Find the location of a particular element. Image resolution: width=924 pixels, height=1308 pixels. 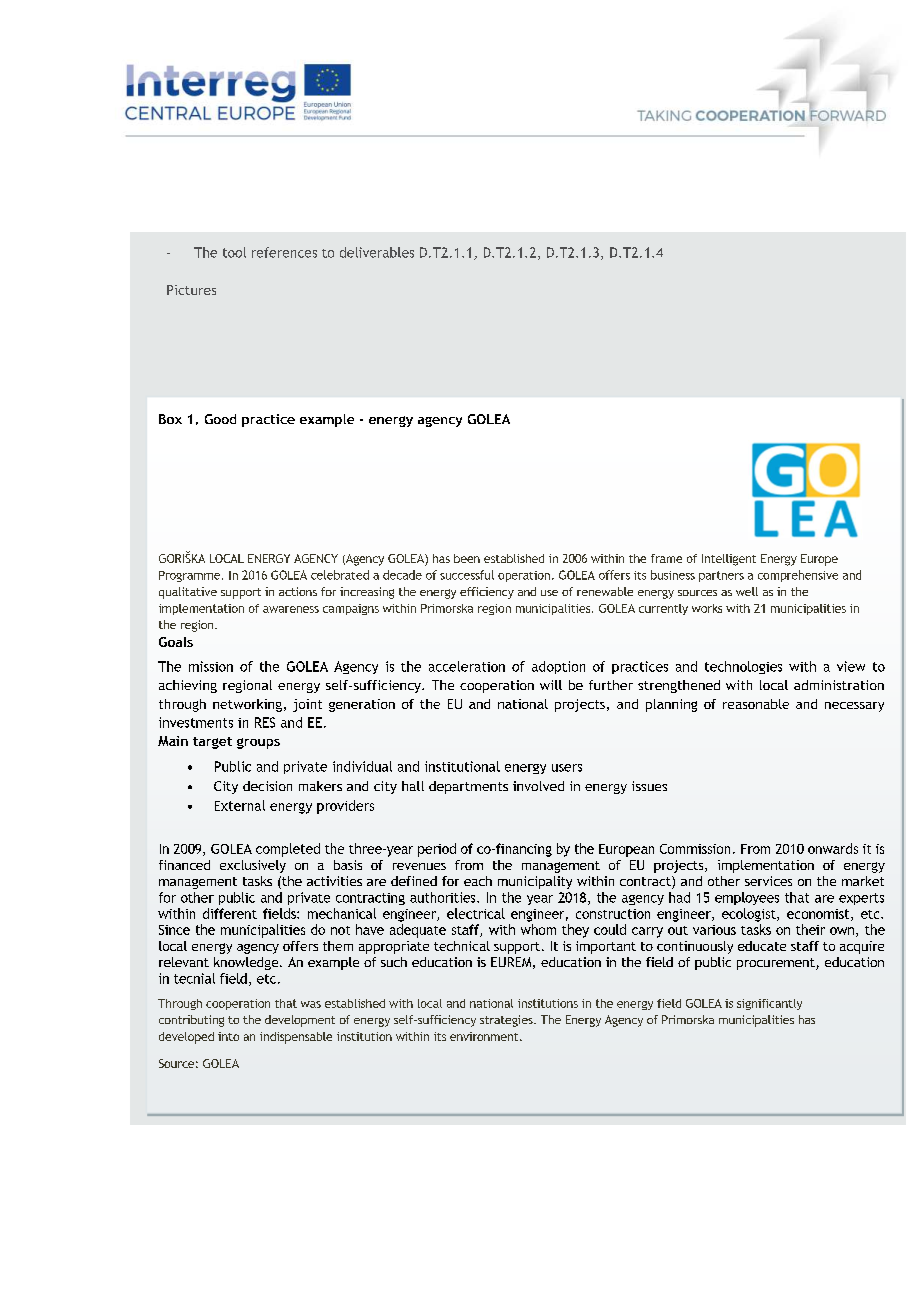

significantly is located at coordinates (769, 1004).
